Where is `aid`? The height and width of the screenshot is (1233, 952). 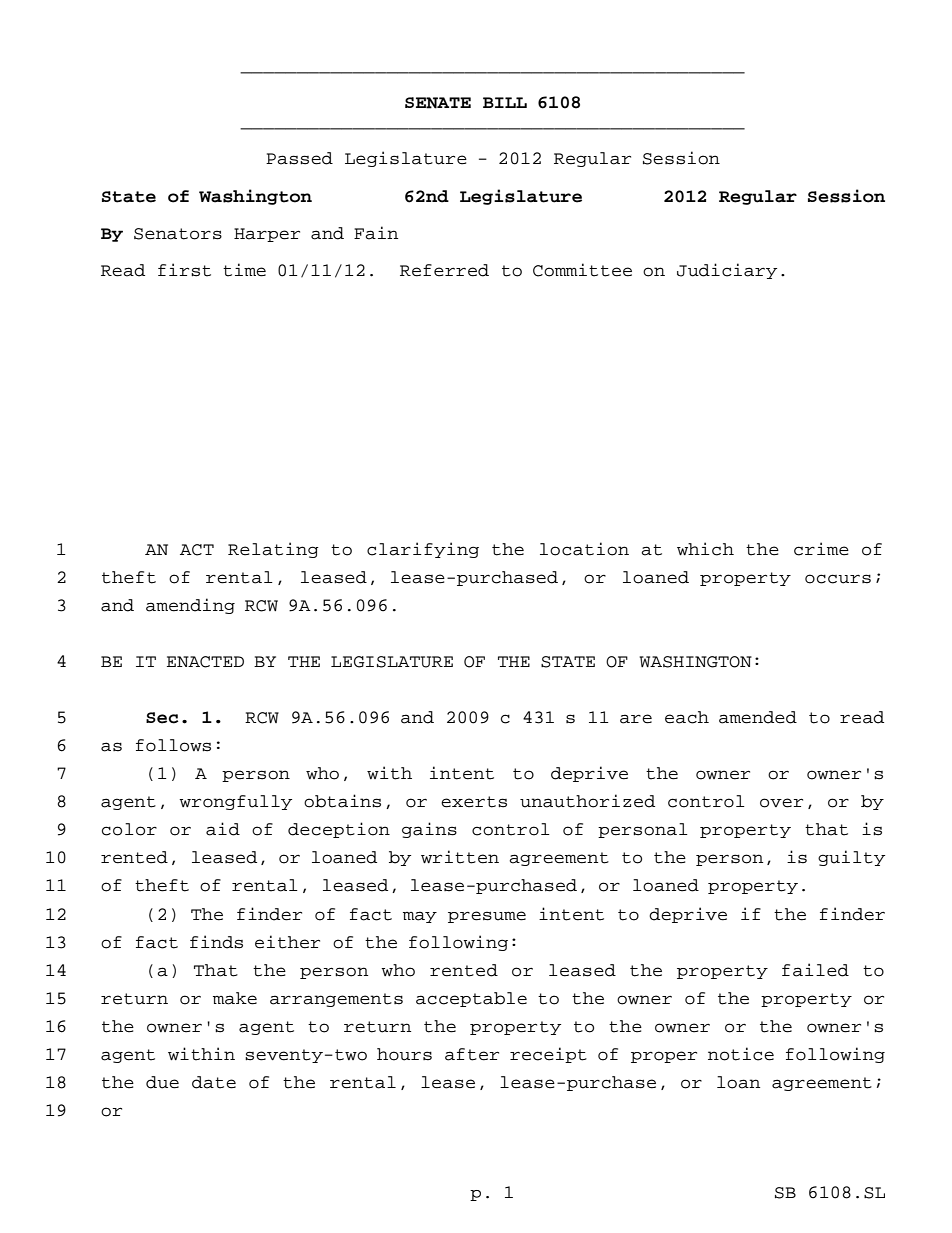
aid is located at coordinates (223, 829).
